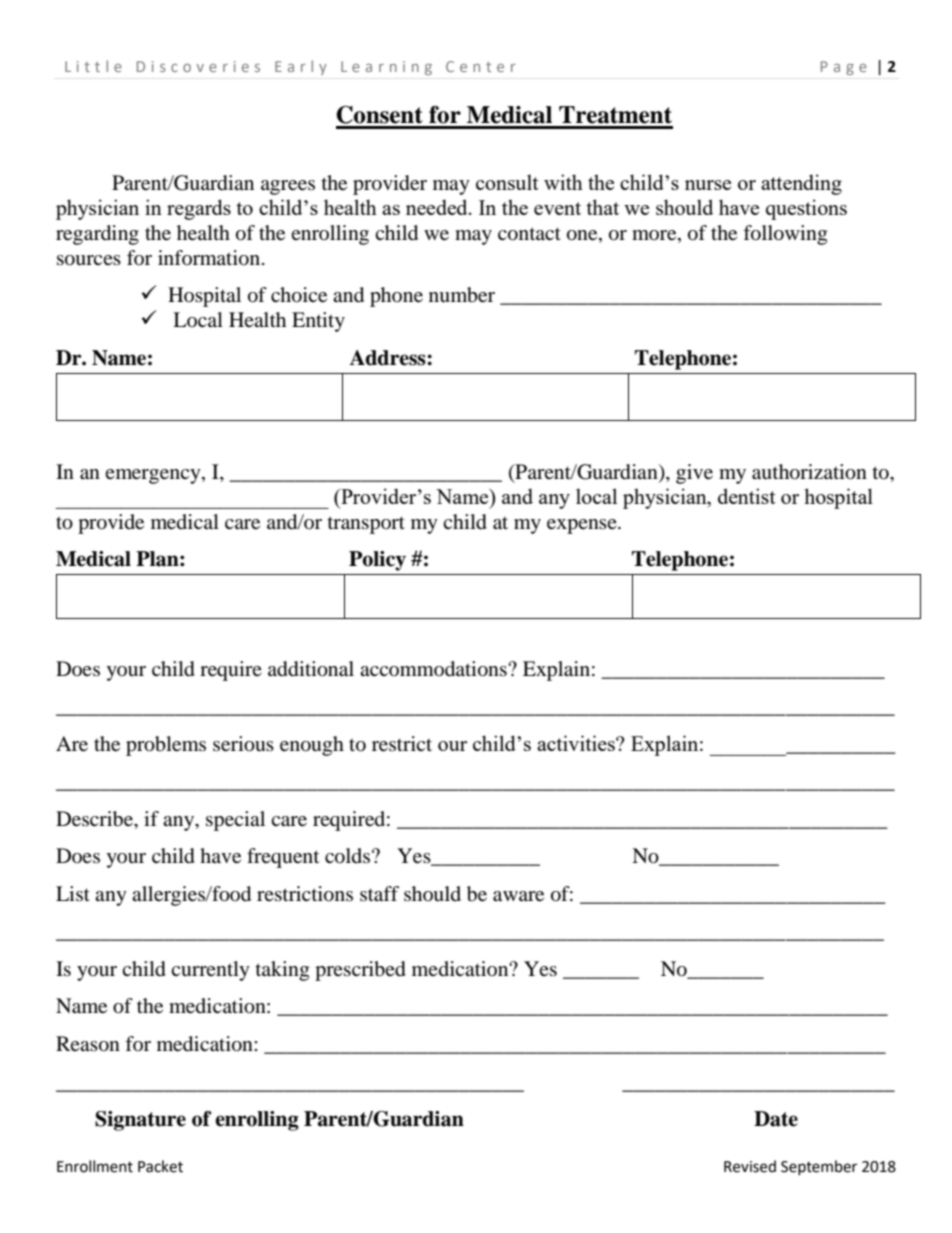 This screenshot has height=1233, width=952. What do you see at coordinates (438, 207) in the screenshot?
I see `needed` at bounding box center [438, 207].
